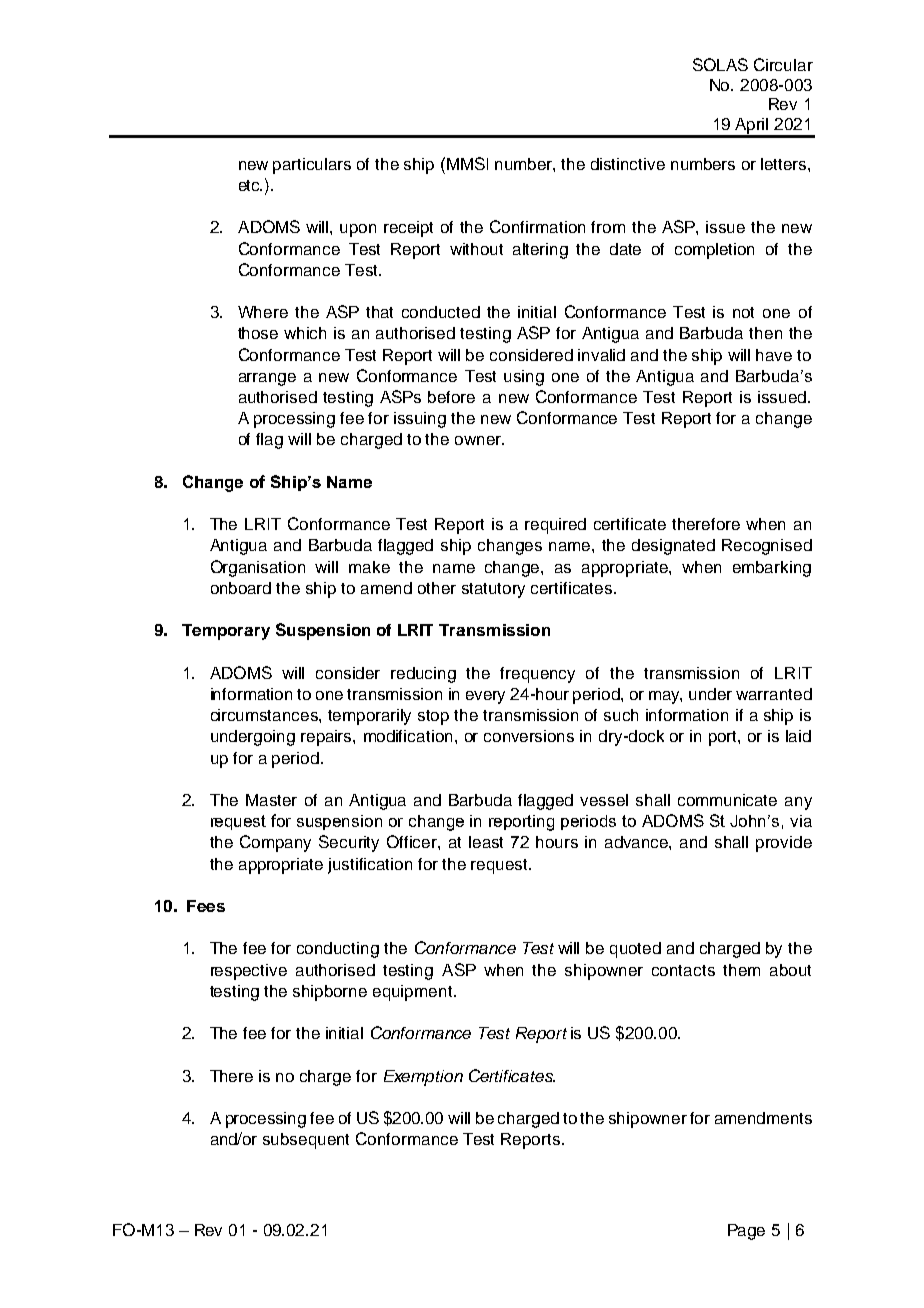 The image size is (924, 1308). Describe the element at coordinates (249, 972) in the screenshot. I see `respective` at that location.
